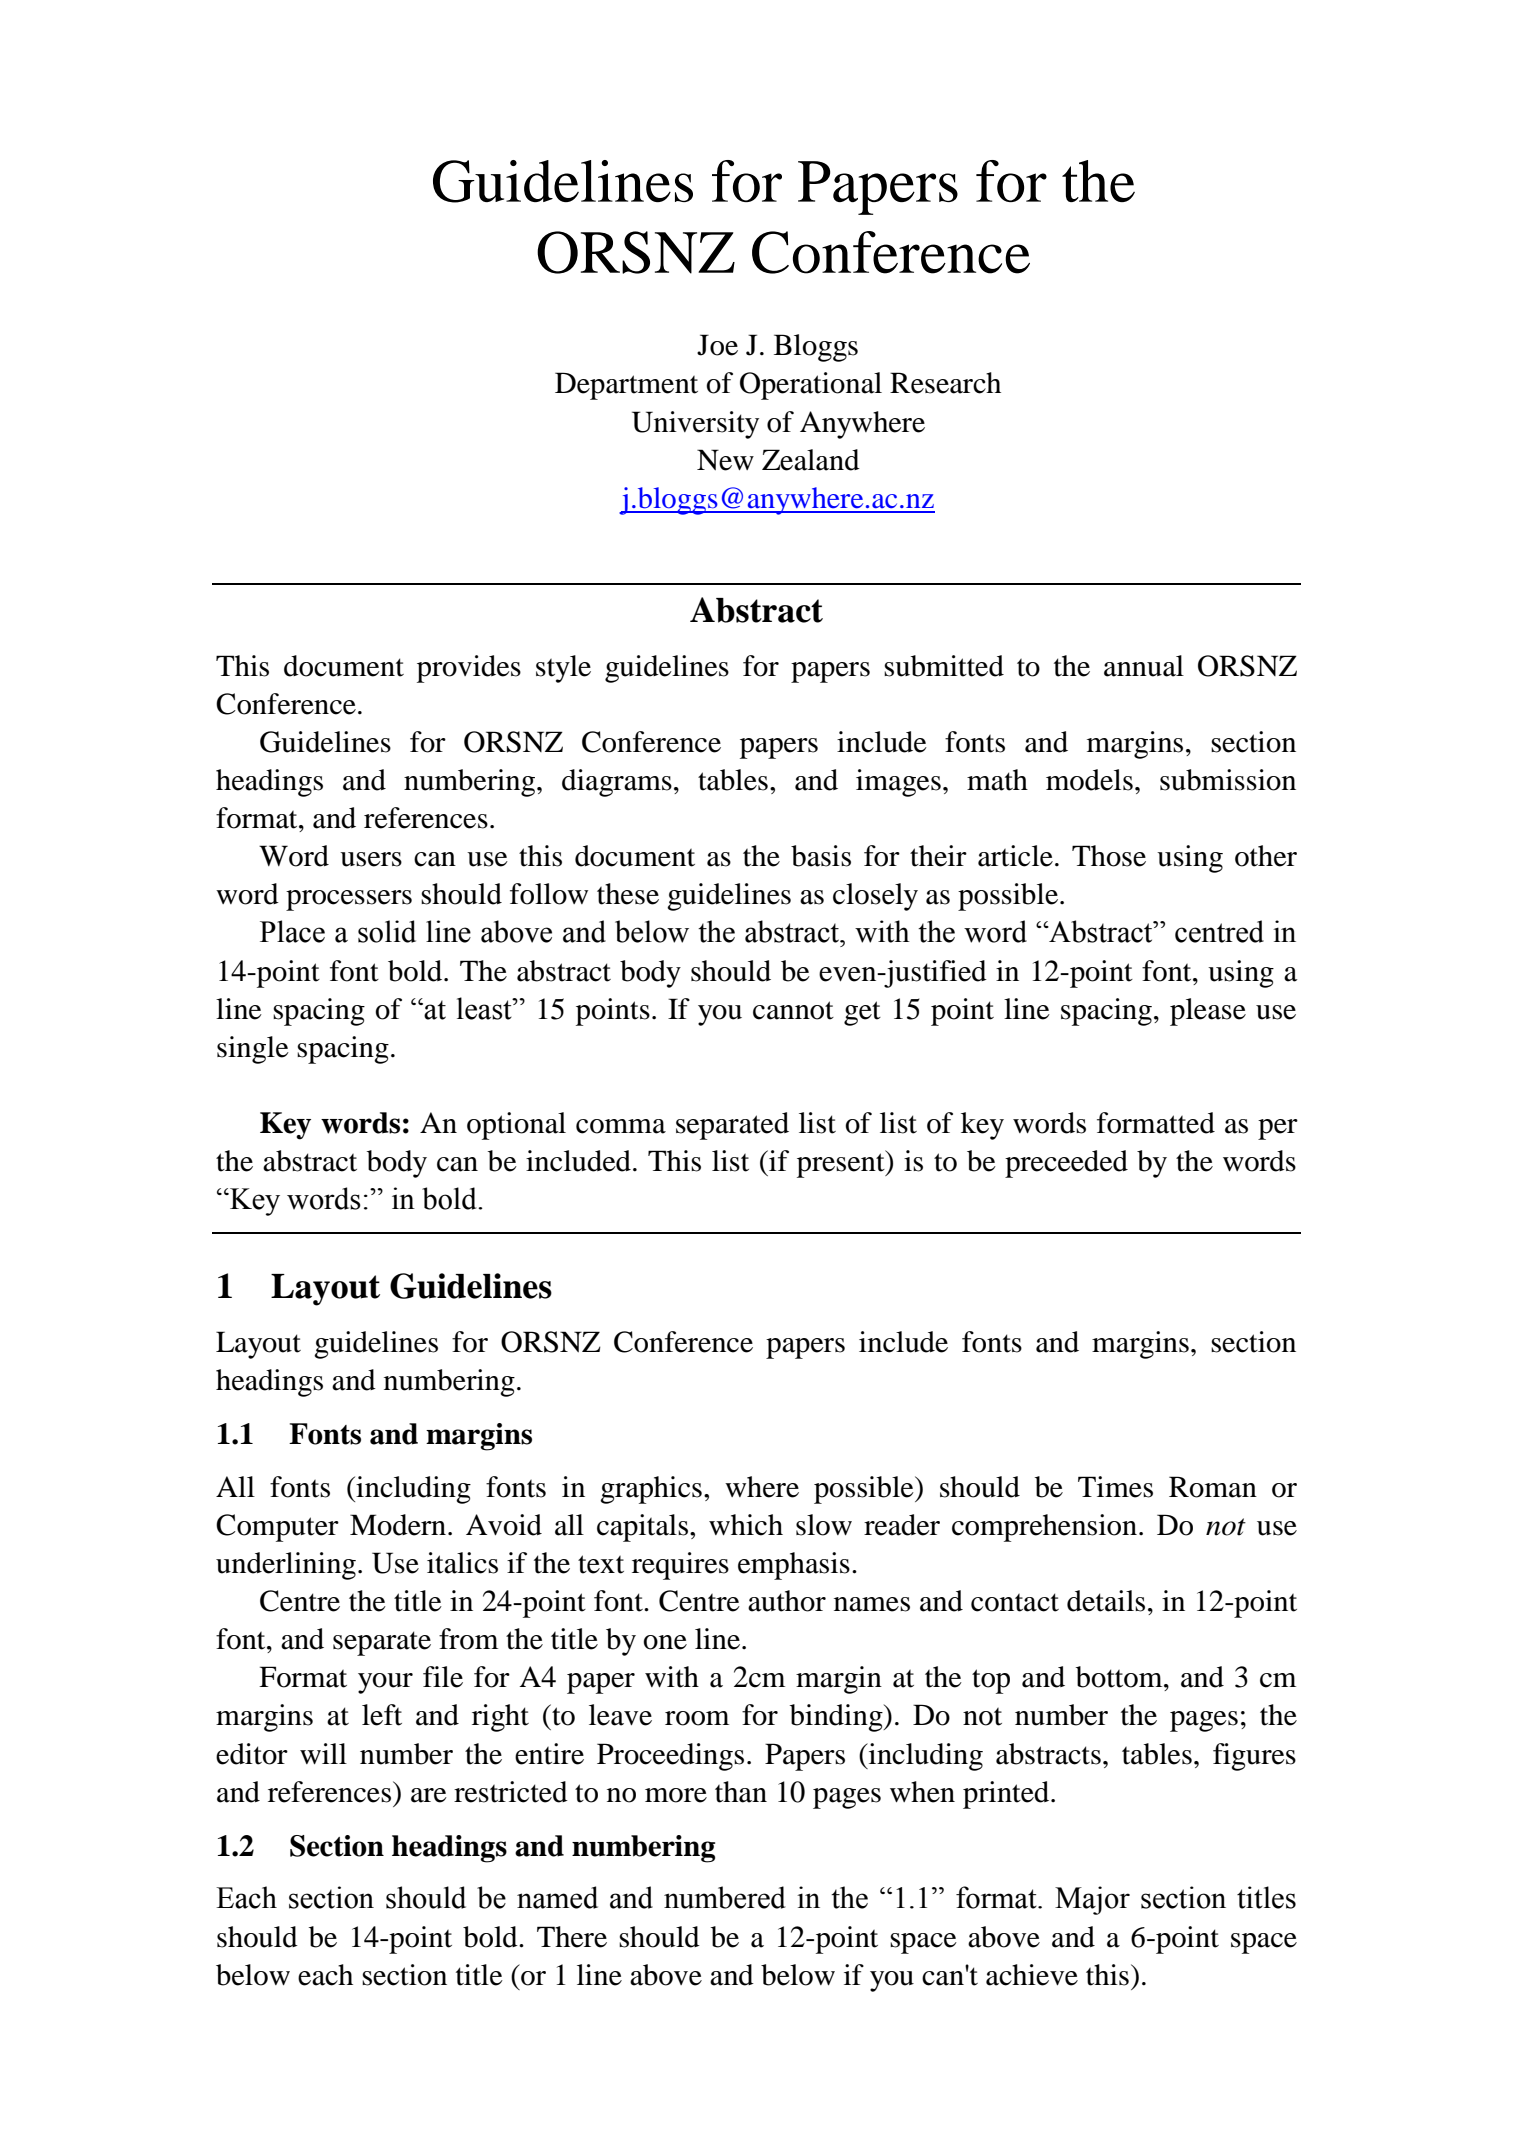 This screenshot has height=2139, width=1513. Describe the element at coordinates (842, 1164) in the screenshot. I see `present` at that location.
